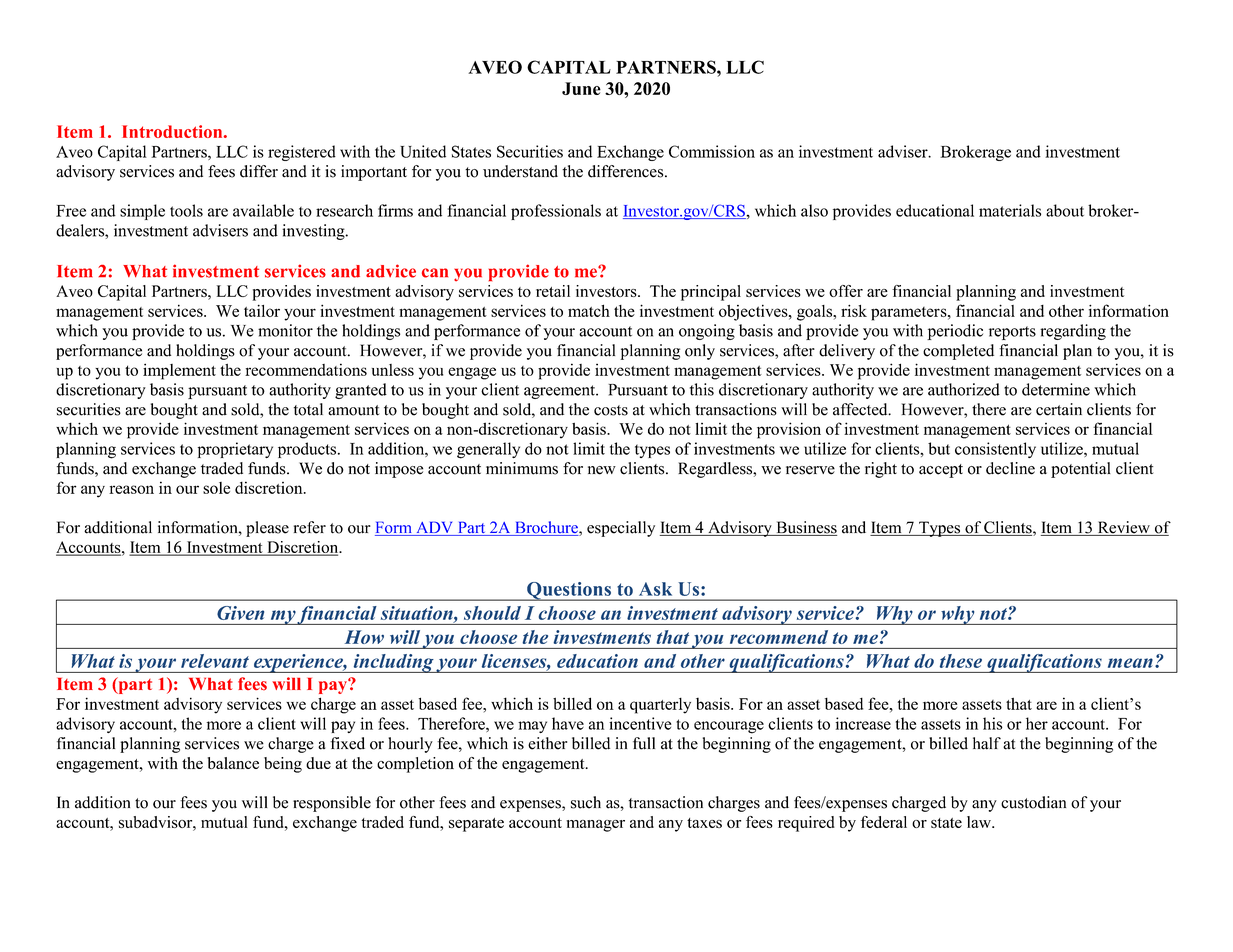 The image size is (1233, 952). Describe the element at coordinates (586, 802) in the document. I see `such` at that location.
